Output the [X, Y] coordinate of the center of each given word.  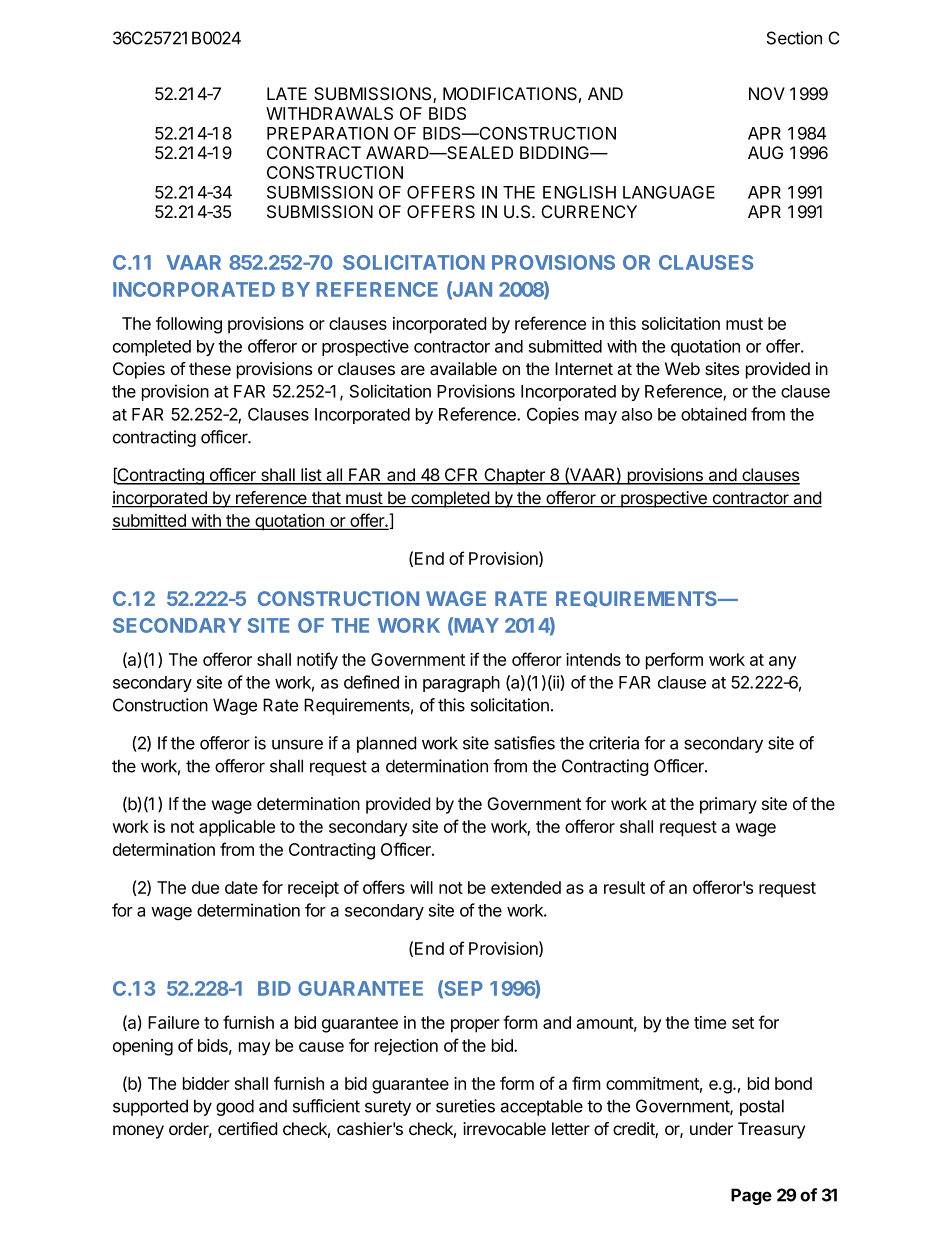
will [421, 887]
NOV [767, 93]
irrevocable [504, 1129]
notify [317, 661]
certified [247, 1128]
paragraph [461, 684]
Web [682, 368]
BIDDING [556, 152]
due [205, 887]
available [463, 369]
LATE [287, 93]
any [783, 663]
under [711, 1128]
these [210, 368]
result [624, 887]
